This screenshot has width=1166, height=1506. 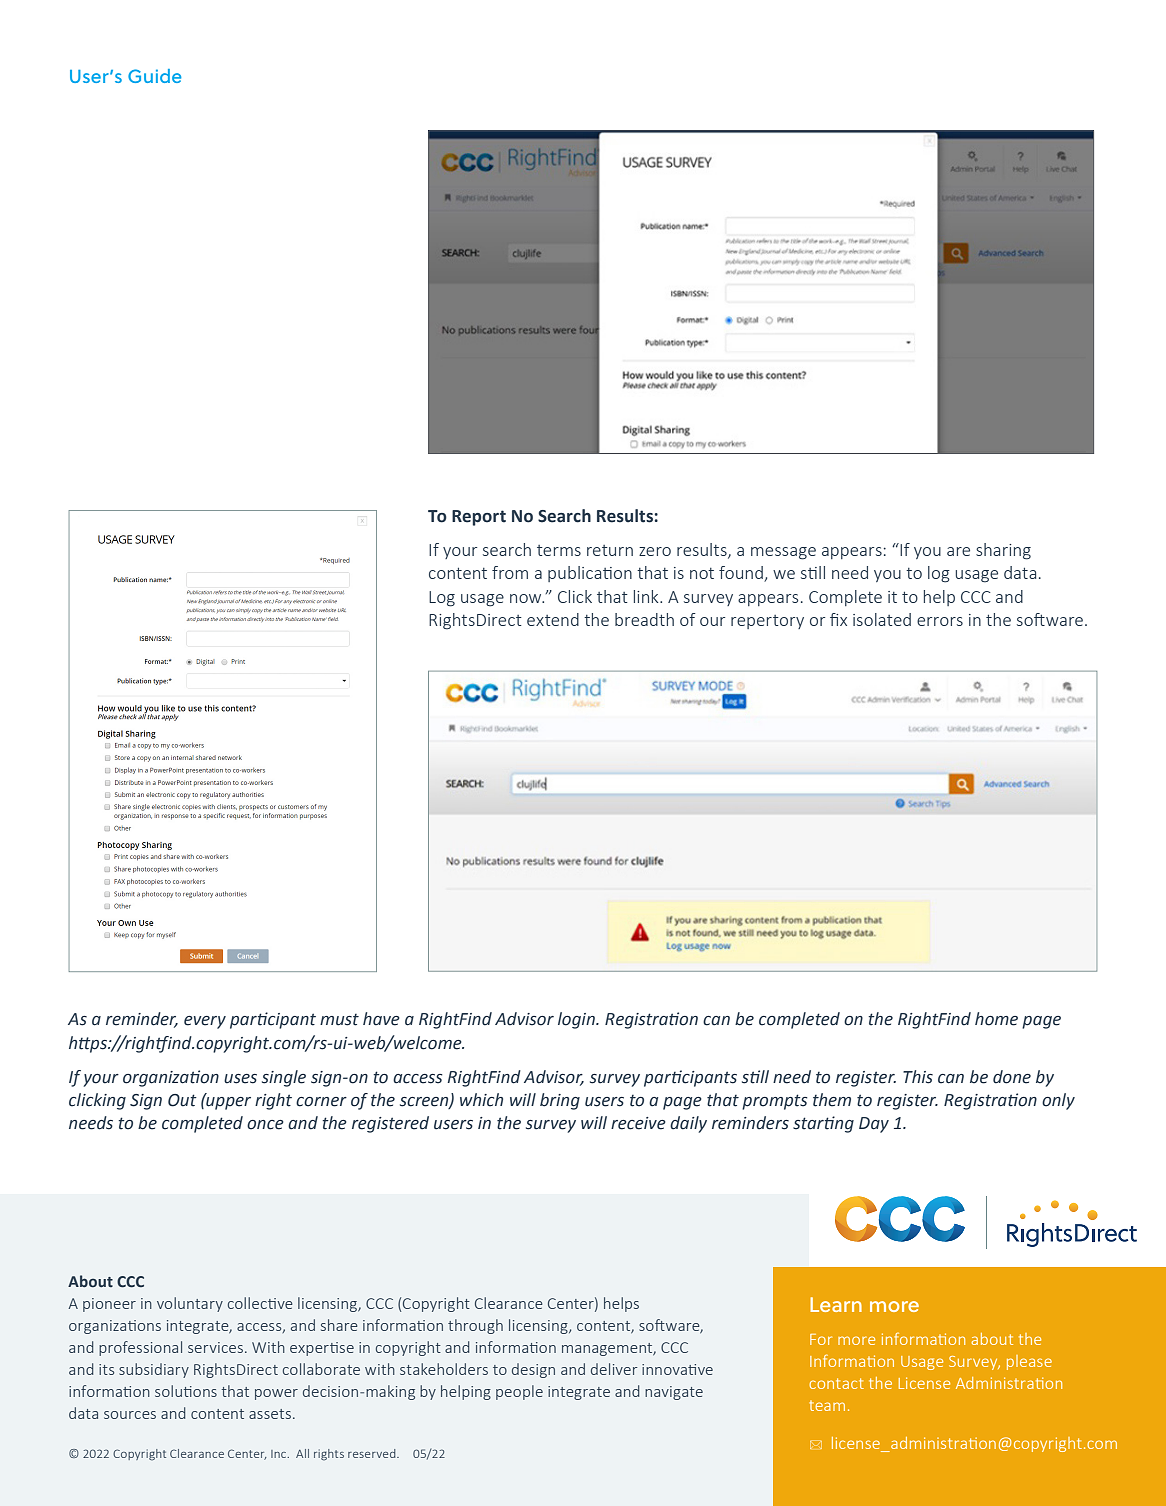 I want to click on home, so click(x=996, y=1019).
